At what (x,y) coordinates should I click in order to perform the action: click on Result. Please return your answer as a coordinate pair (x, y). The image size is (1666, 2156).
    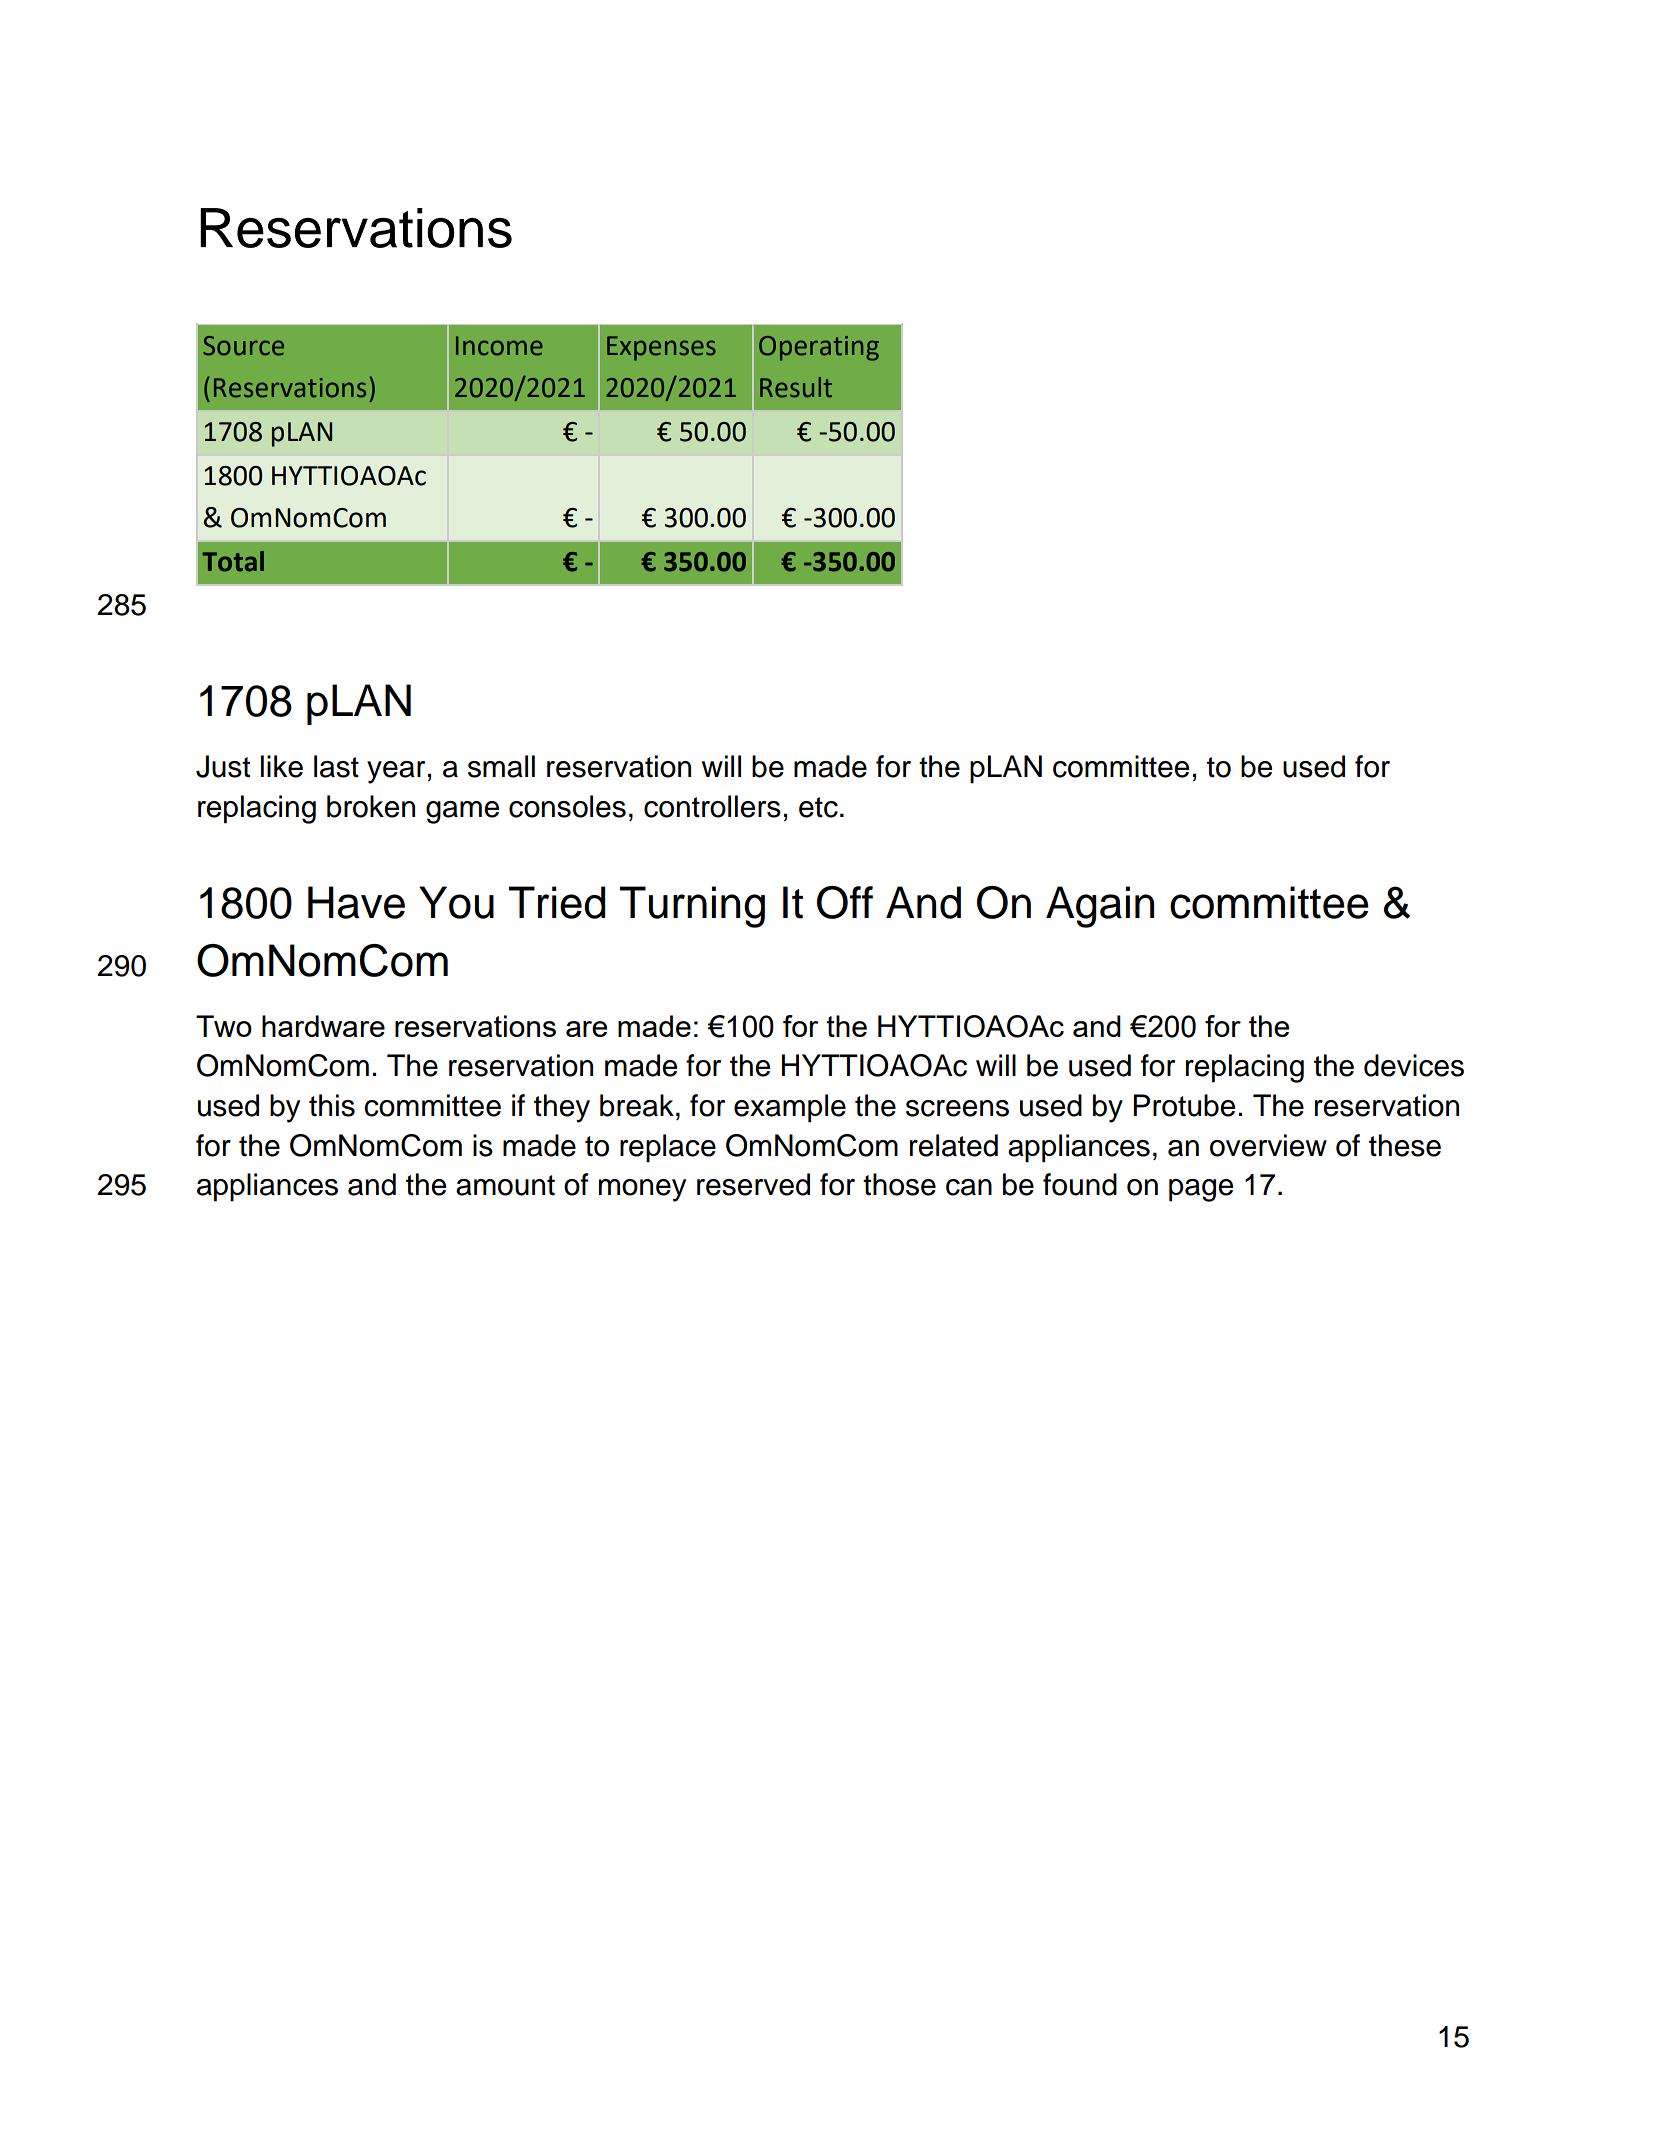
    Looking at the image, I should click on (796, 387).
